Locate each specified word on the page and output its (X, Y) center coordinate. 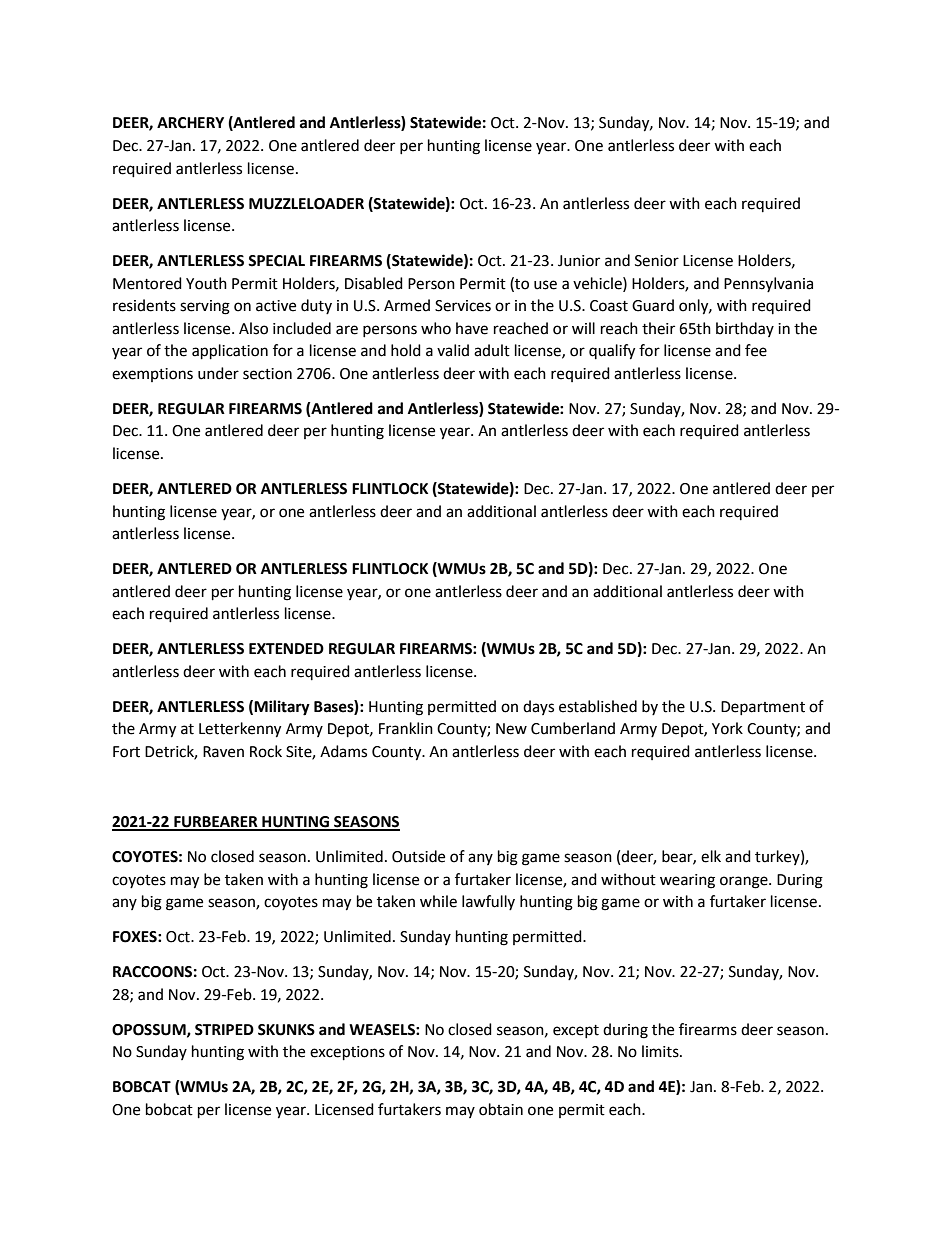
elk (711, 856)
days (538, 707)
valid (453, 350)
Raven (223, 752)
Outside (418, 856)
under (218, 373)
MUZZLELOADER (306, 204)
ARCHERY (190, 123)
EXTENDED (286, 648)
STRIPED (224, 1030)
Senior (657, 261)
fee (756, 350)
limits (661, 1051)
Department (763, 708)
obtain (501, 1109)
